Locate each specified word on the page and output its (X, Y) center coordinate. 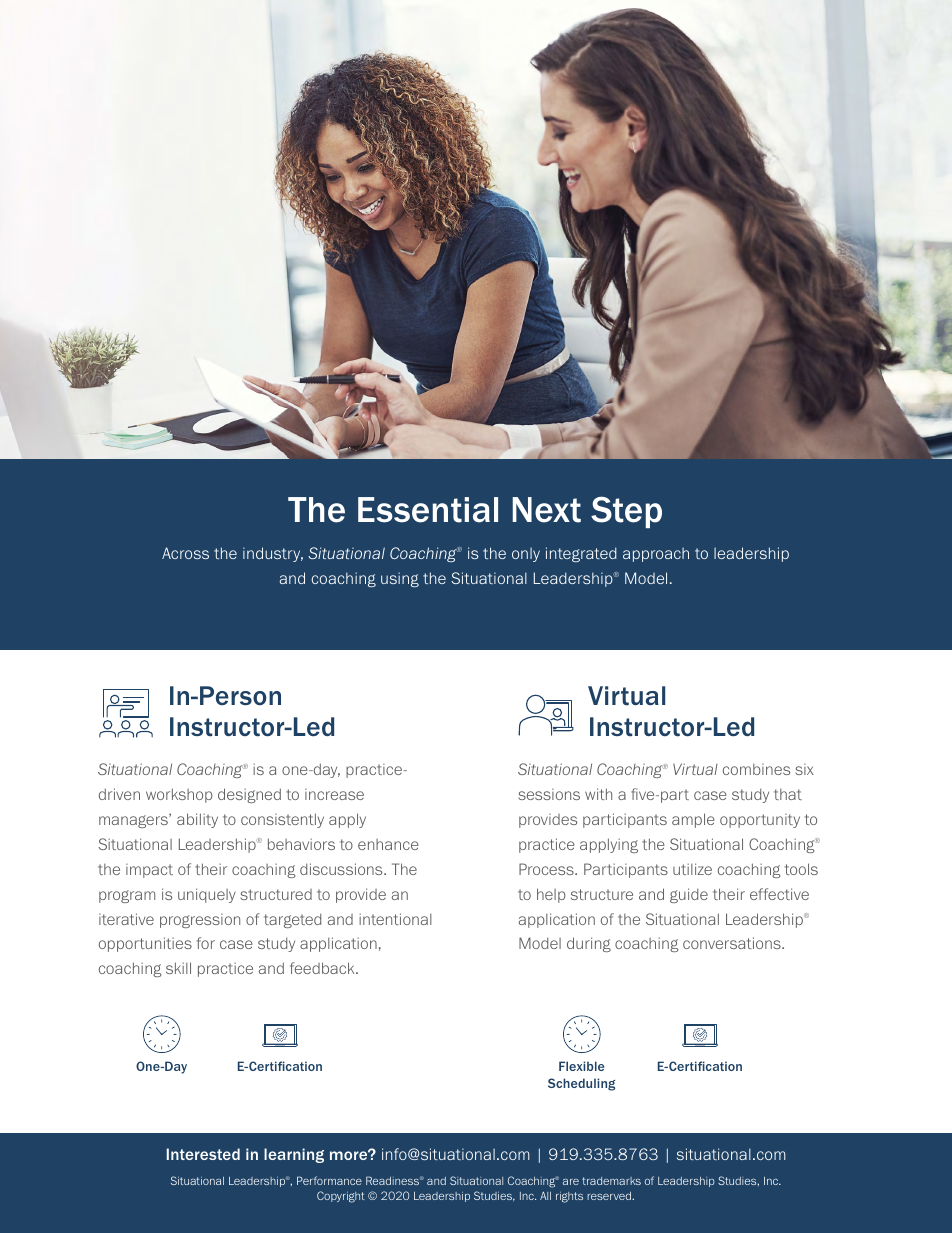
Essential (428, 510)
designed (249, 795)
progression (200, 921)
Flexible (581, 1066)
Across (185, 553)
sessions (549, 794)
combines (756, 769)
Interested (203, 1154)
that (788, 794)
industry (273, 554)
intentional (395, 919)
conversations (733, 943)
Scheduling (581, 1084)
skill (178, 968)
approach (656, 555)
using (400, 580)
